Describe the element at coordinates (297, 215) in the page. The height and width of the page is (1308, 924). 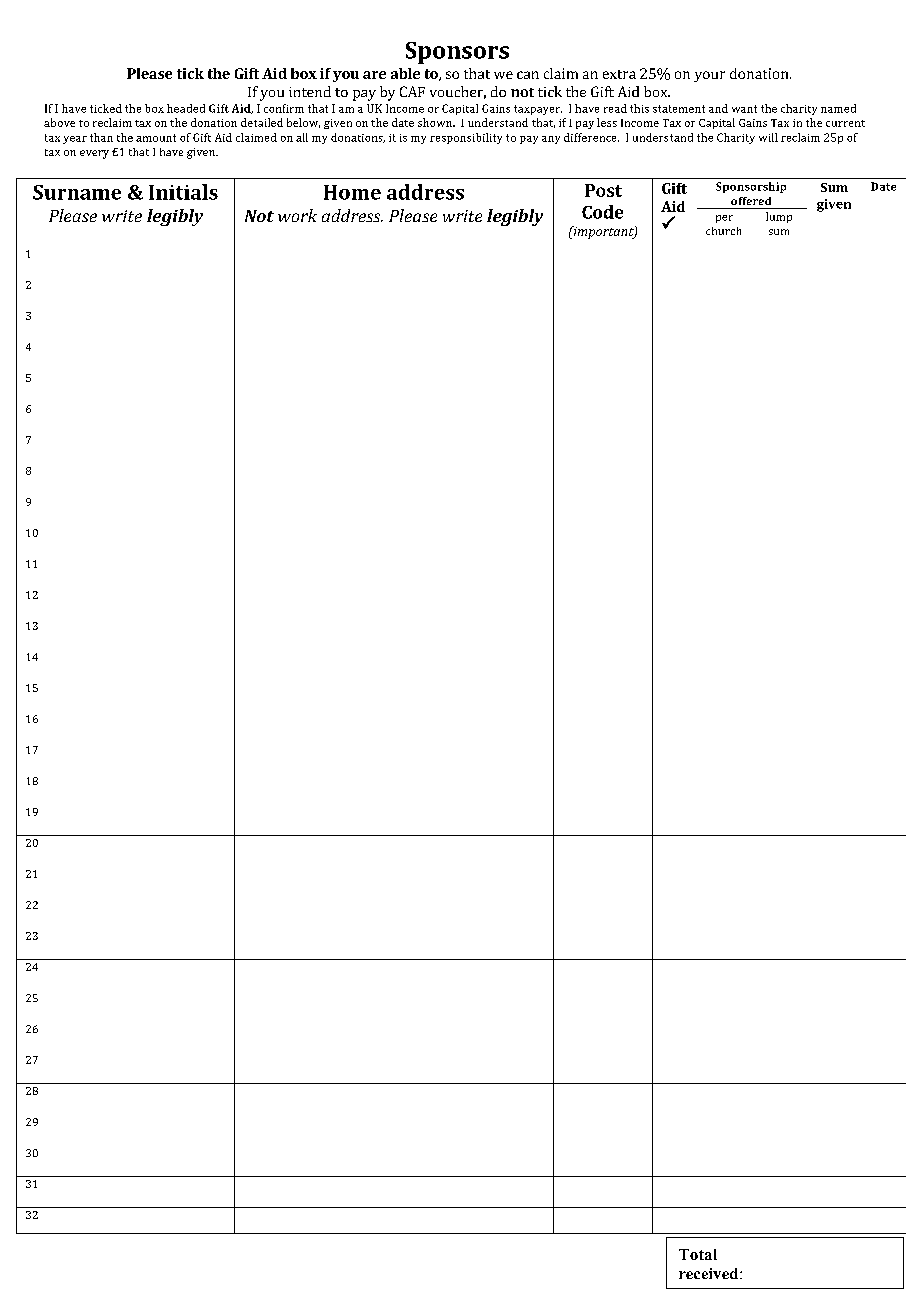
I see `work` at that location.
